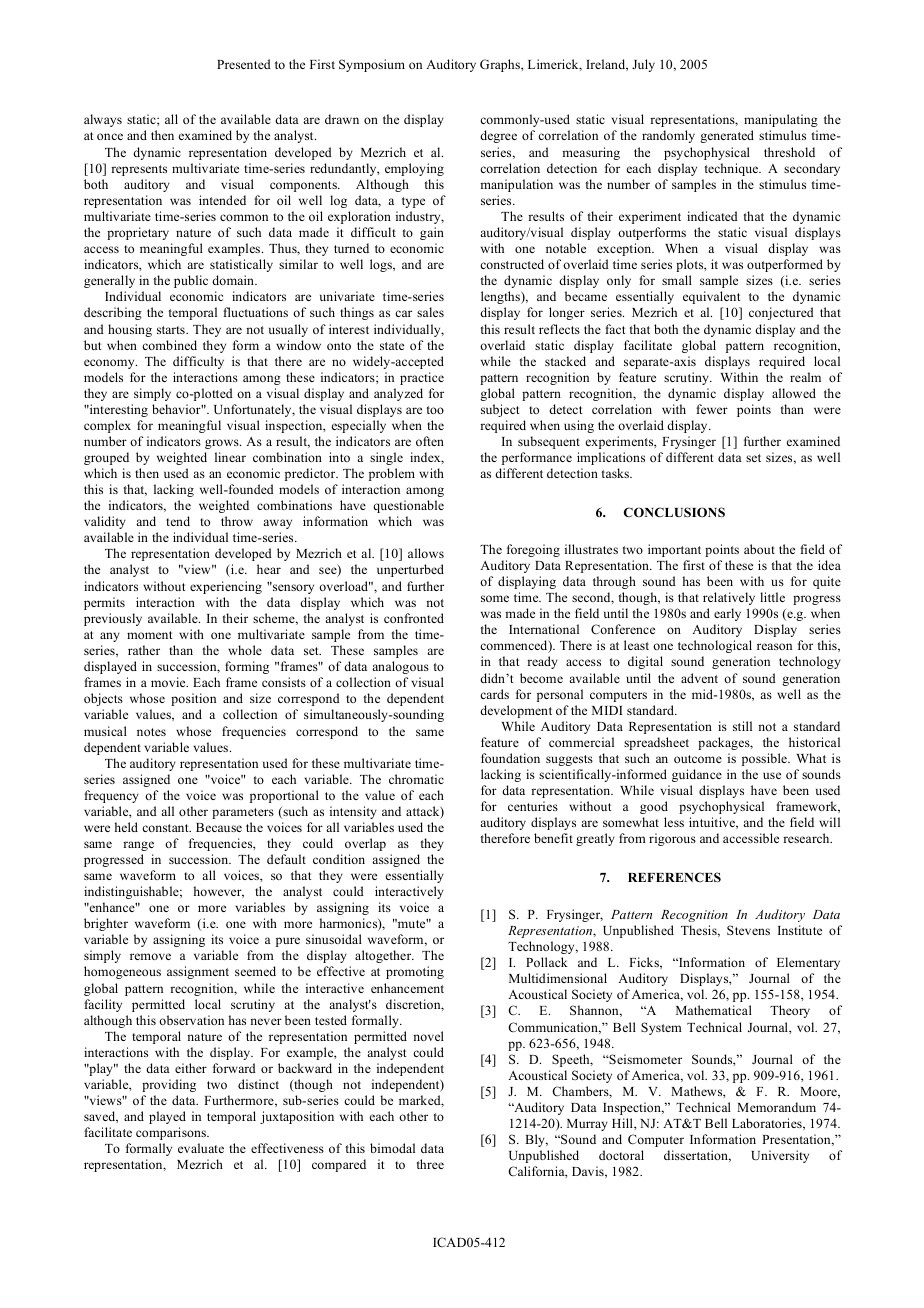 Image resolution: width=924 pixels, height=1308 pixels. Describe the element at coordinates (781, 120) in the screenshot. I see `manipulating` at that location.
